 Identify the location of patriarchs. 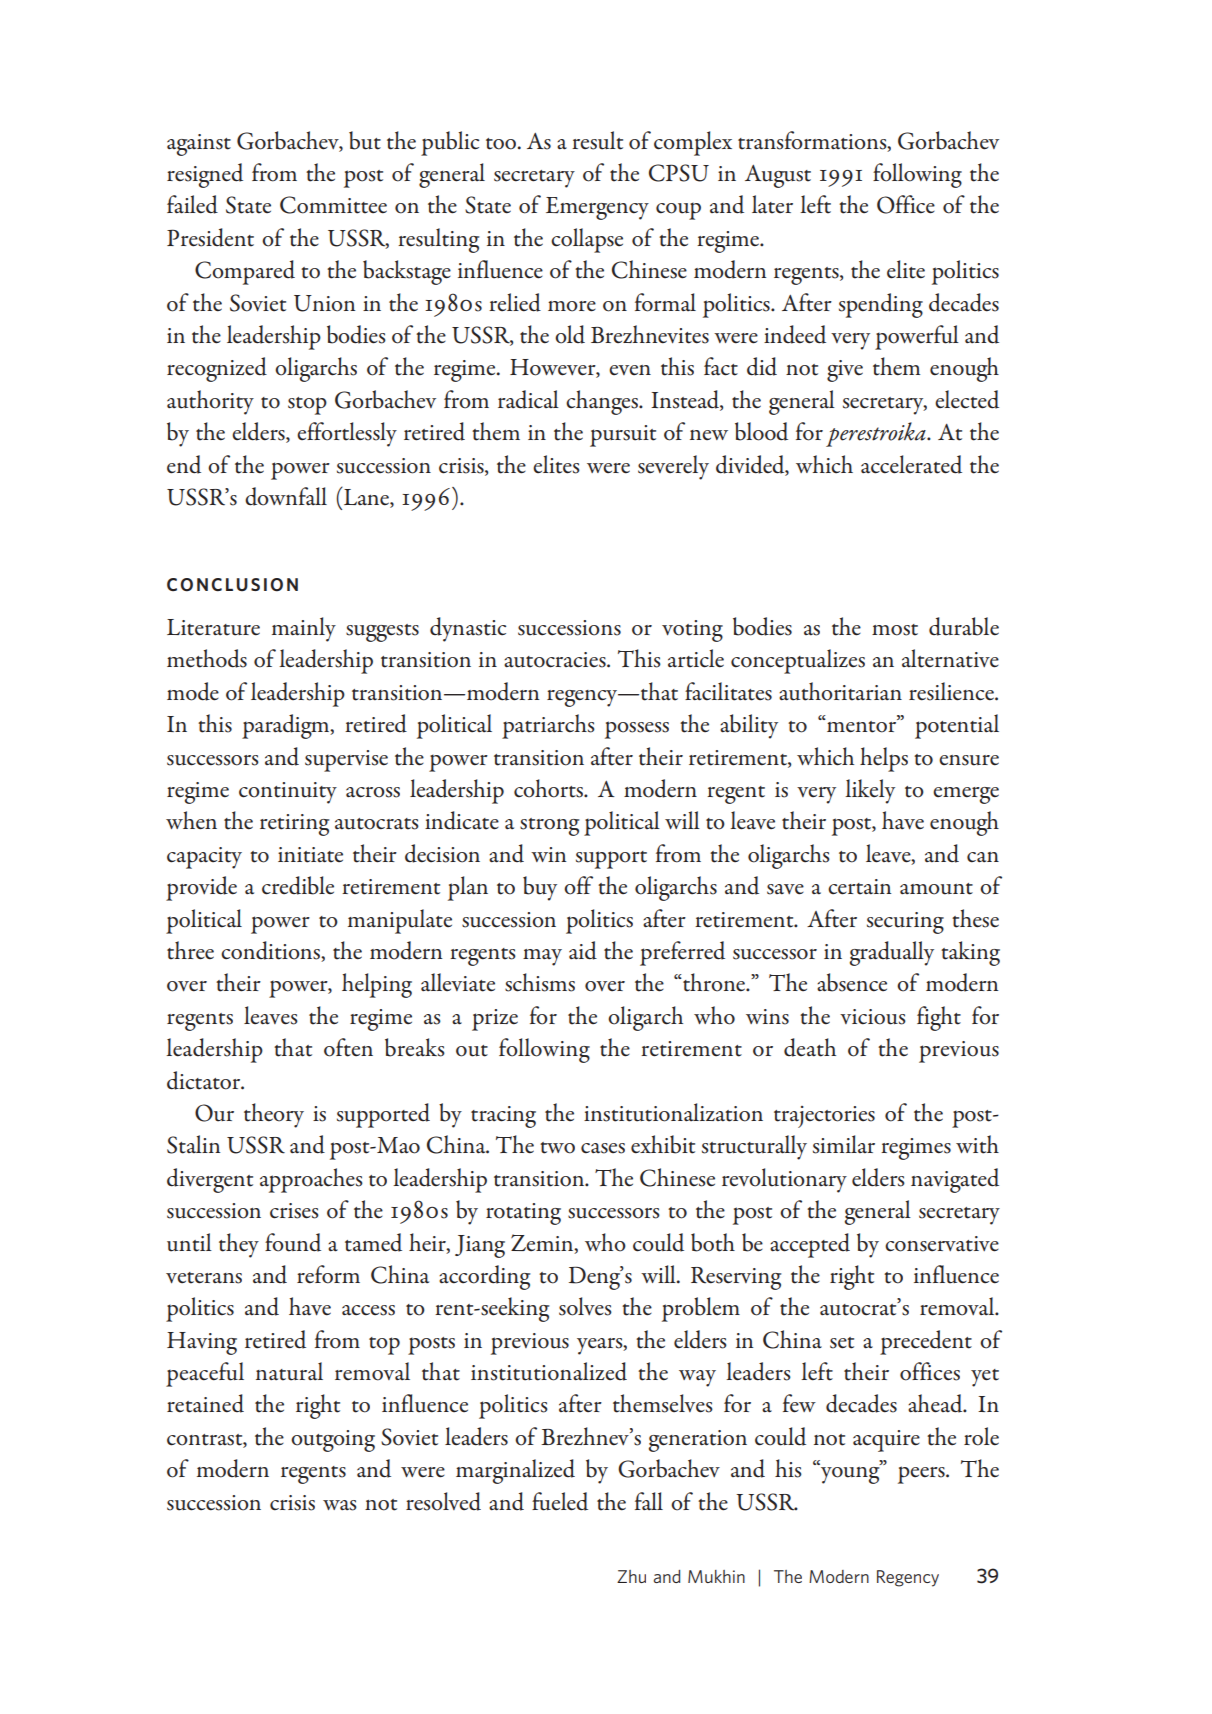
(548, 726).
